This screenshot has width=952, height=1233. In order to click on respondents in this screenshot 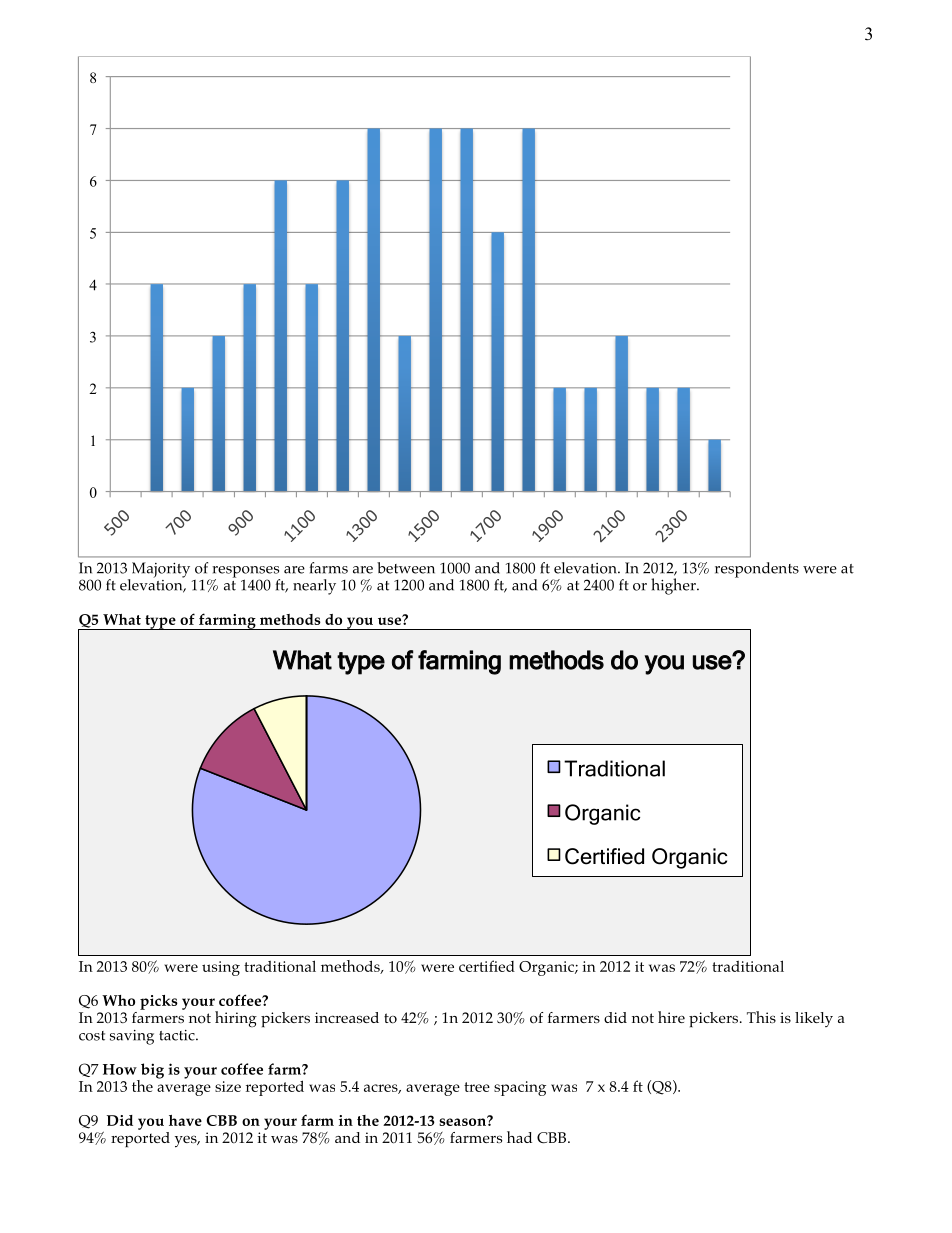, I will do `click(757, 570)`.
